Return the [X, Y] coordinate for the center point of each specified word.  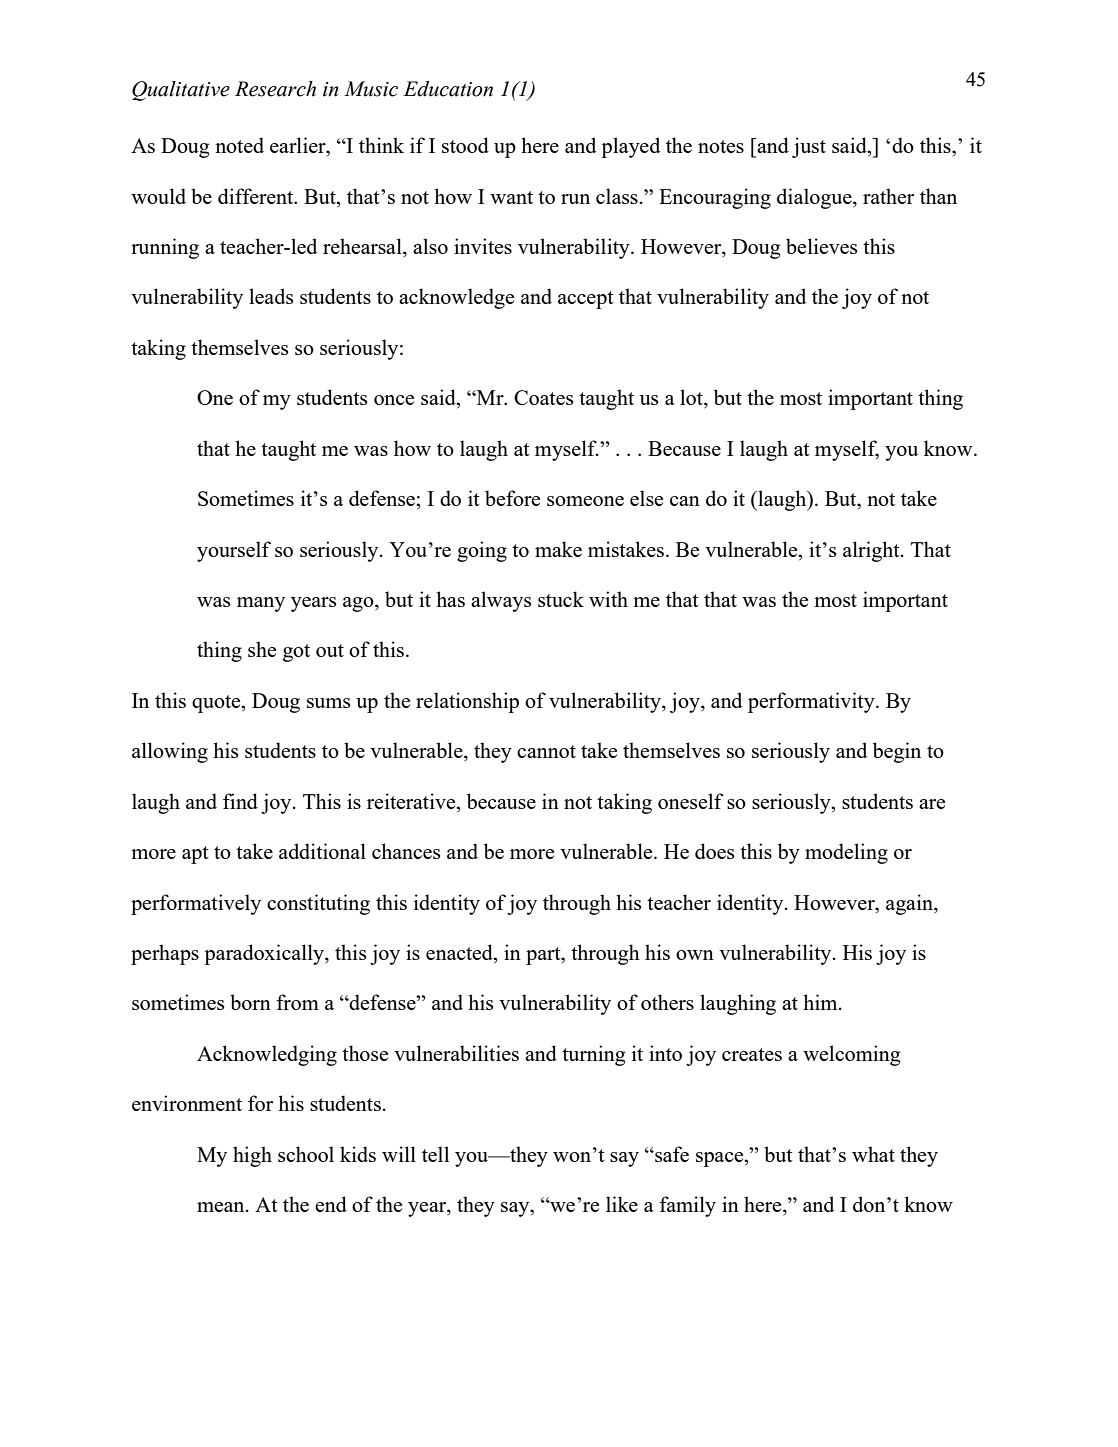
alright [872, 551]
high [252, 1156]
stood [465, 145]
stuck [561, 599]
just [809, 147]
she [262, 649]
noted [239, 145]
